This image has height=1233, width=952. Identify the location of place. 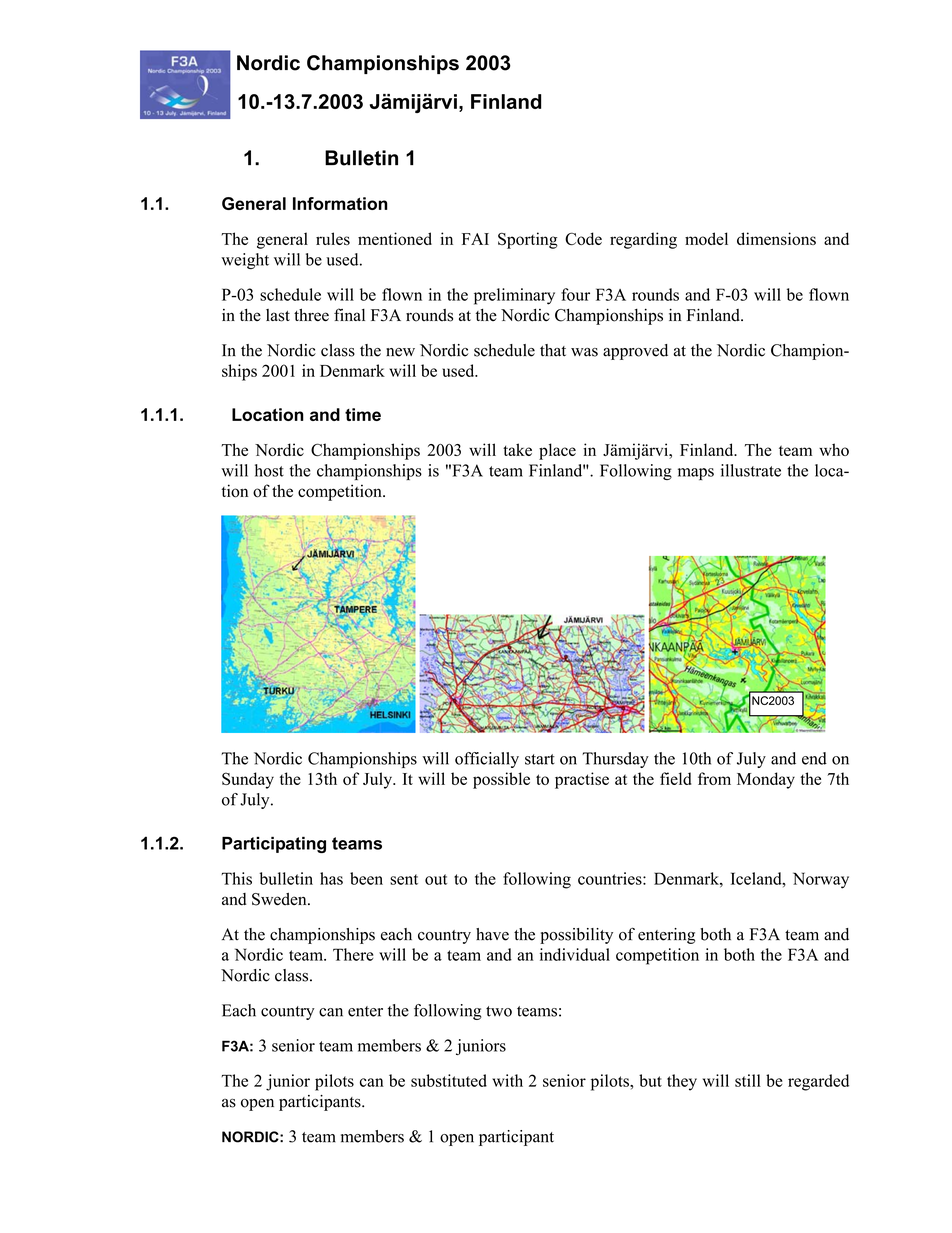
(557, 451).
